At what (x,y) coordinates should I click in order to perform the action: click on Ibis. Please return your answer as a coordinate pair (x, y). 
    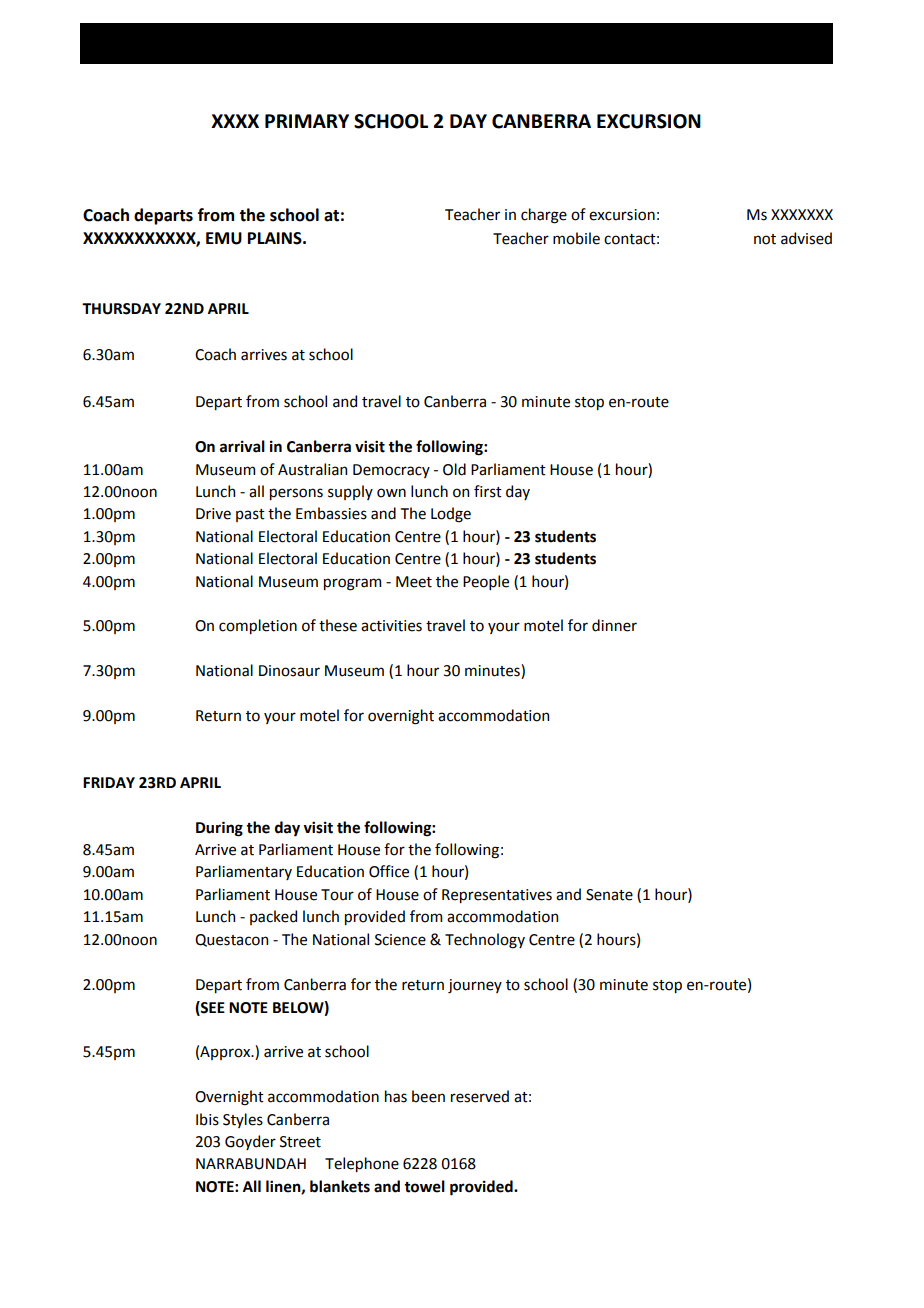
    Looking at the image, I should click on (207, 1119).
